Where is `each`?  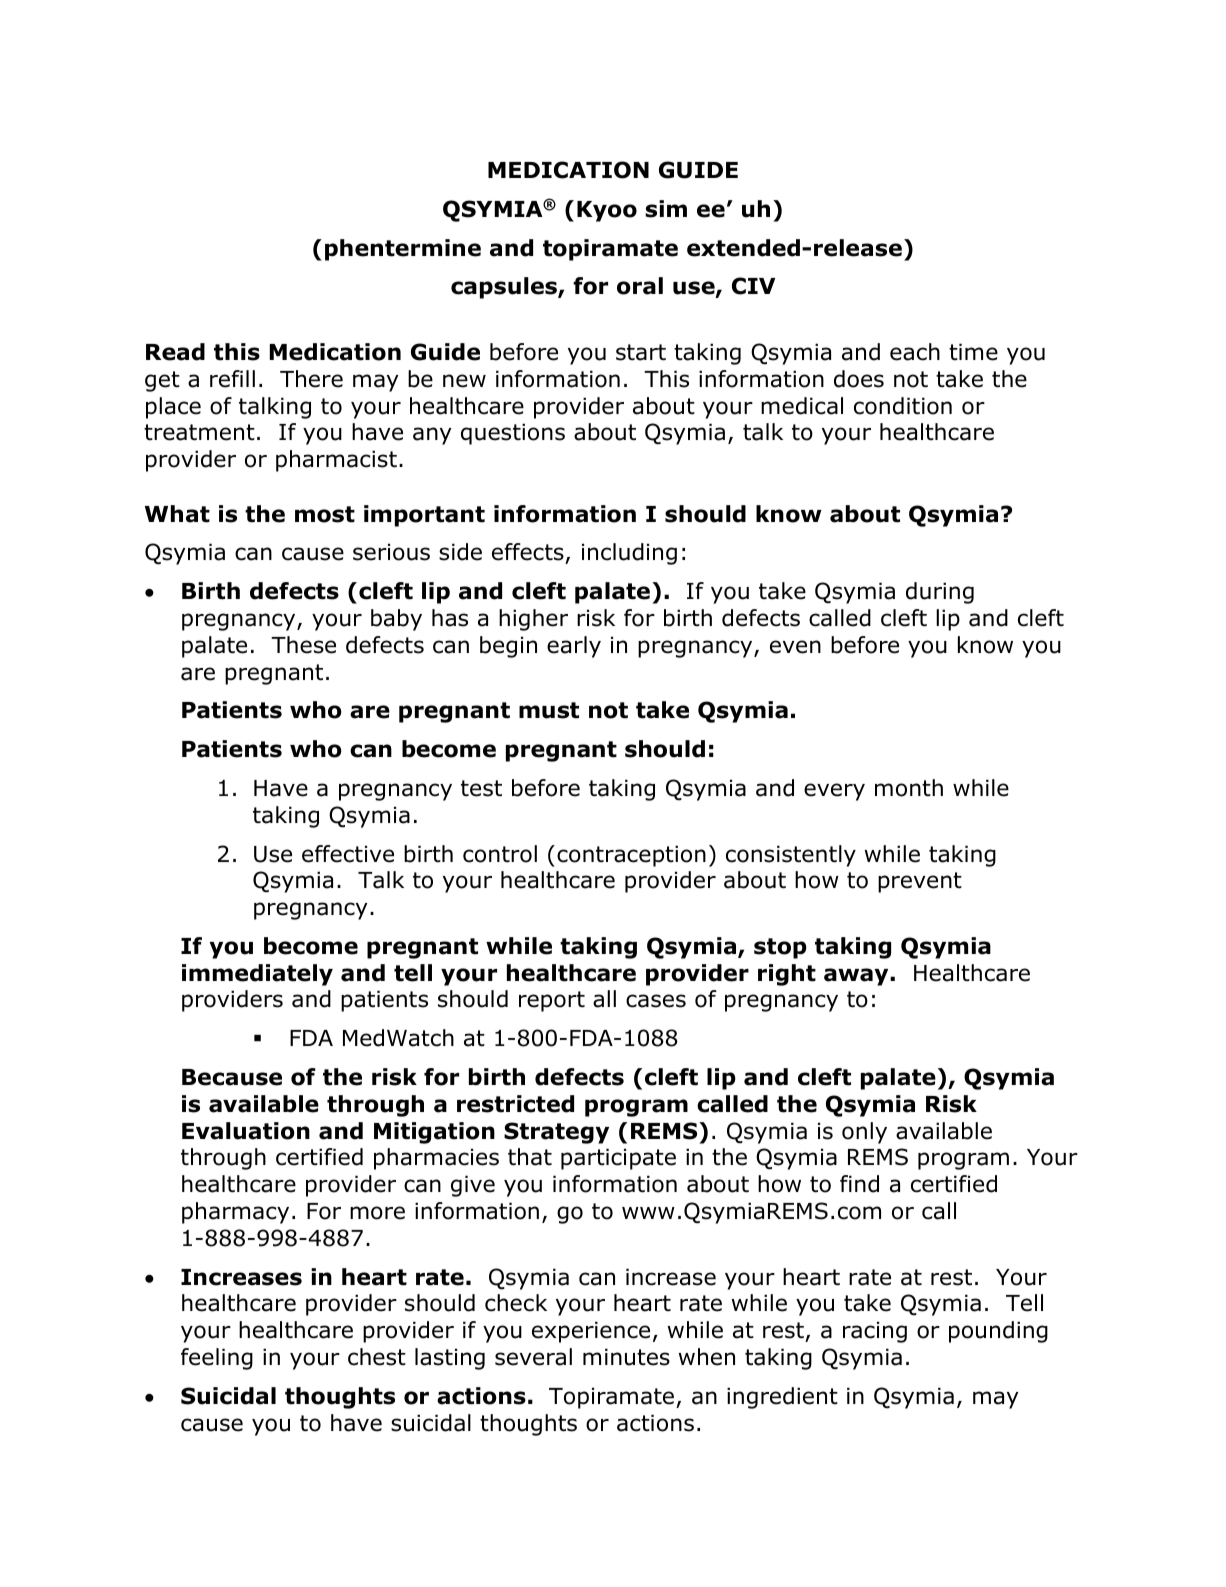
each is located at coordinates (915, 352).
